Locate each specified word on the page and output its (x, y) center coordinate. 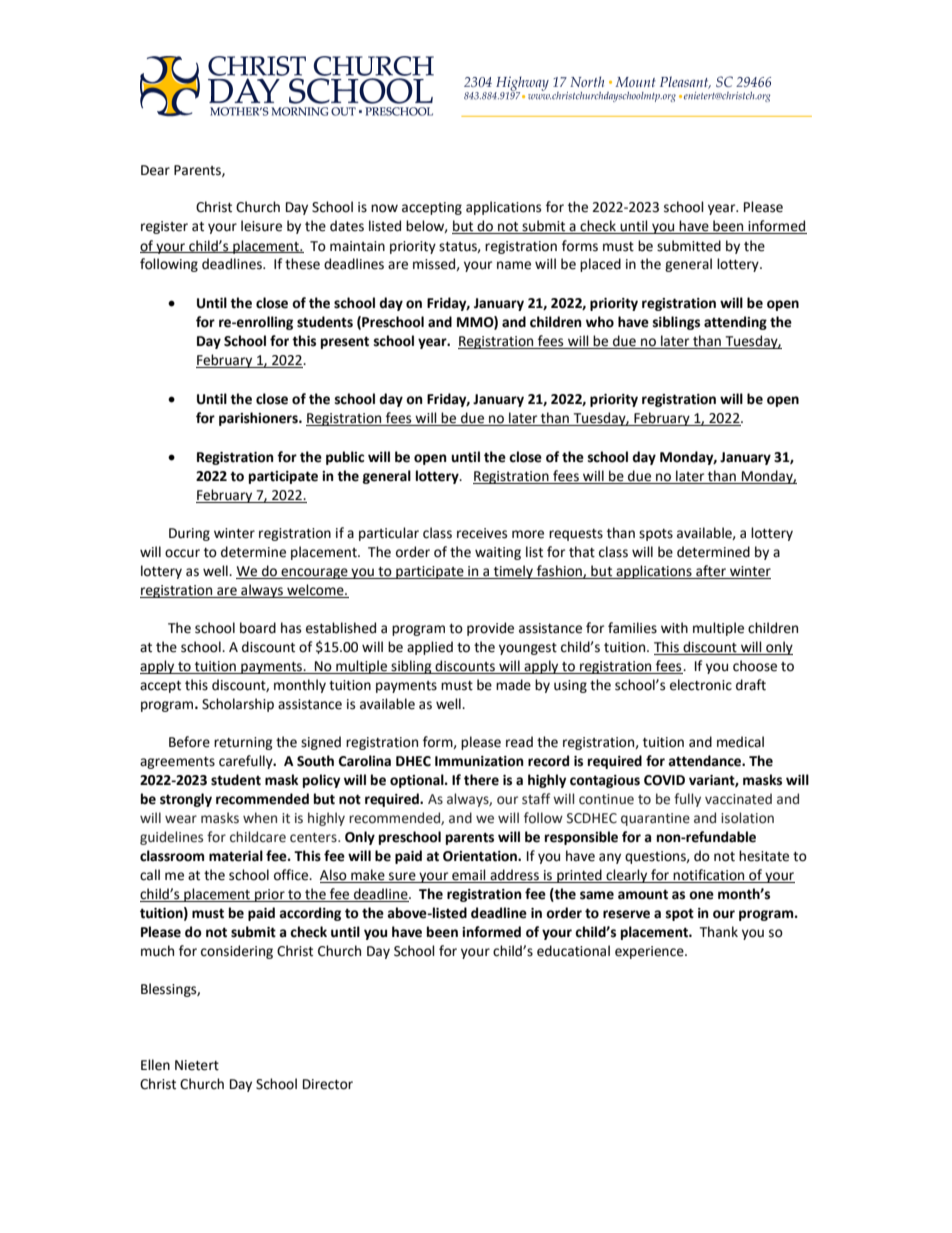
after (711, 572)
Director (328, 1084)
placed (600, 265)
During (189, 534)
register (164, 227)
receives (482, 533)
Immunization (479, 761)
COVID (664, 780)
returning (243, 743)
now (384, 208)
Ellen (155, 1065)
